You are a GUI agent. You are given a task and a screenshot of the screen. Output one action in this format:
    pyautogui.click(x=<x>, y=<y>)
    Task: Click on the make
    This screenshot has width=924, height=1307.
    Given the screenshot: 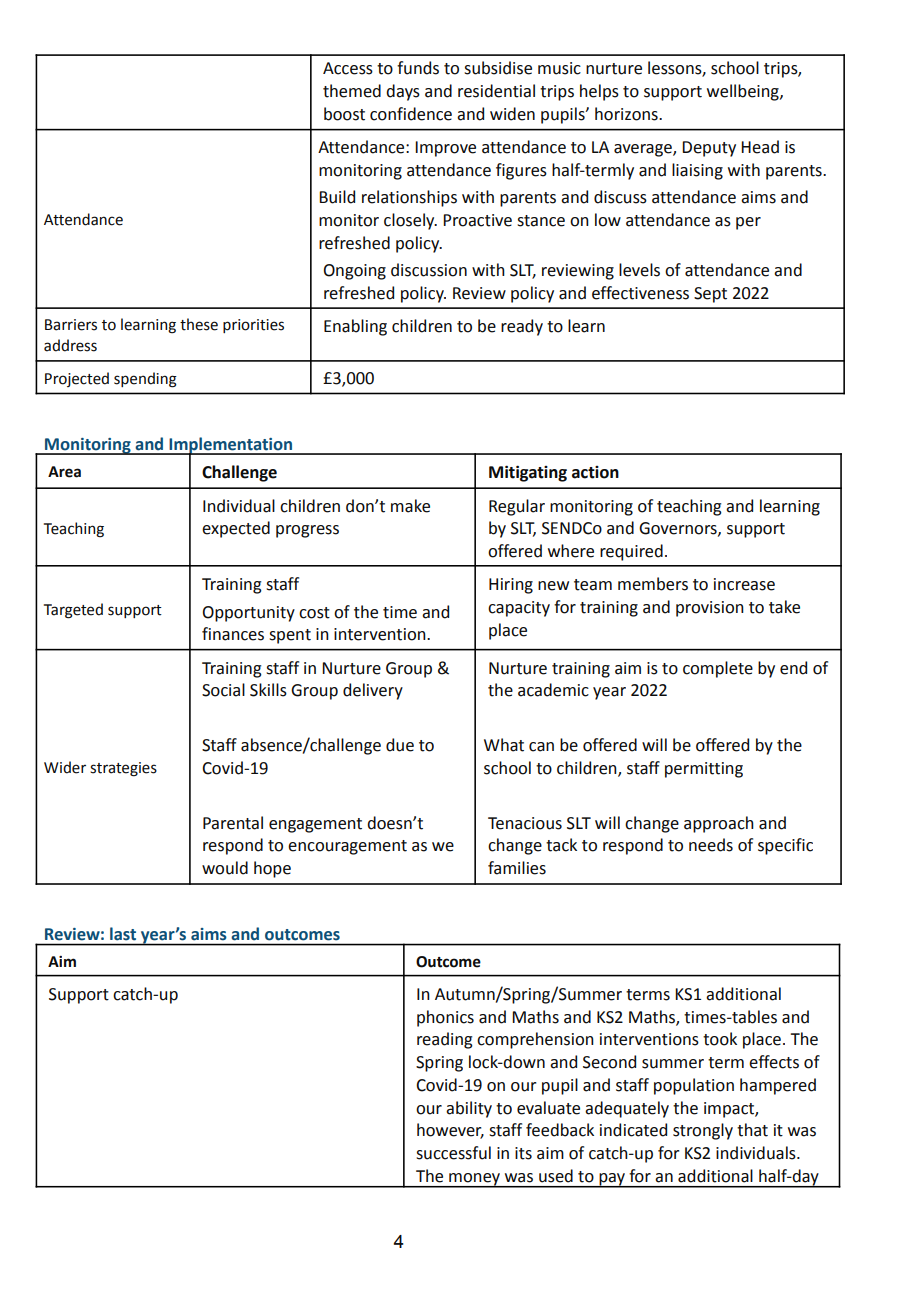 What is the action you would take?
    pyautogui.click(x=410, y=506)
